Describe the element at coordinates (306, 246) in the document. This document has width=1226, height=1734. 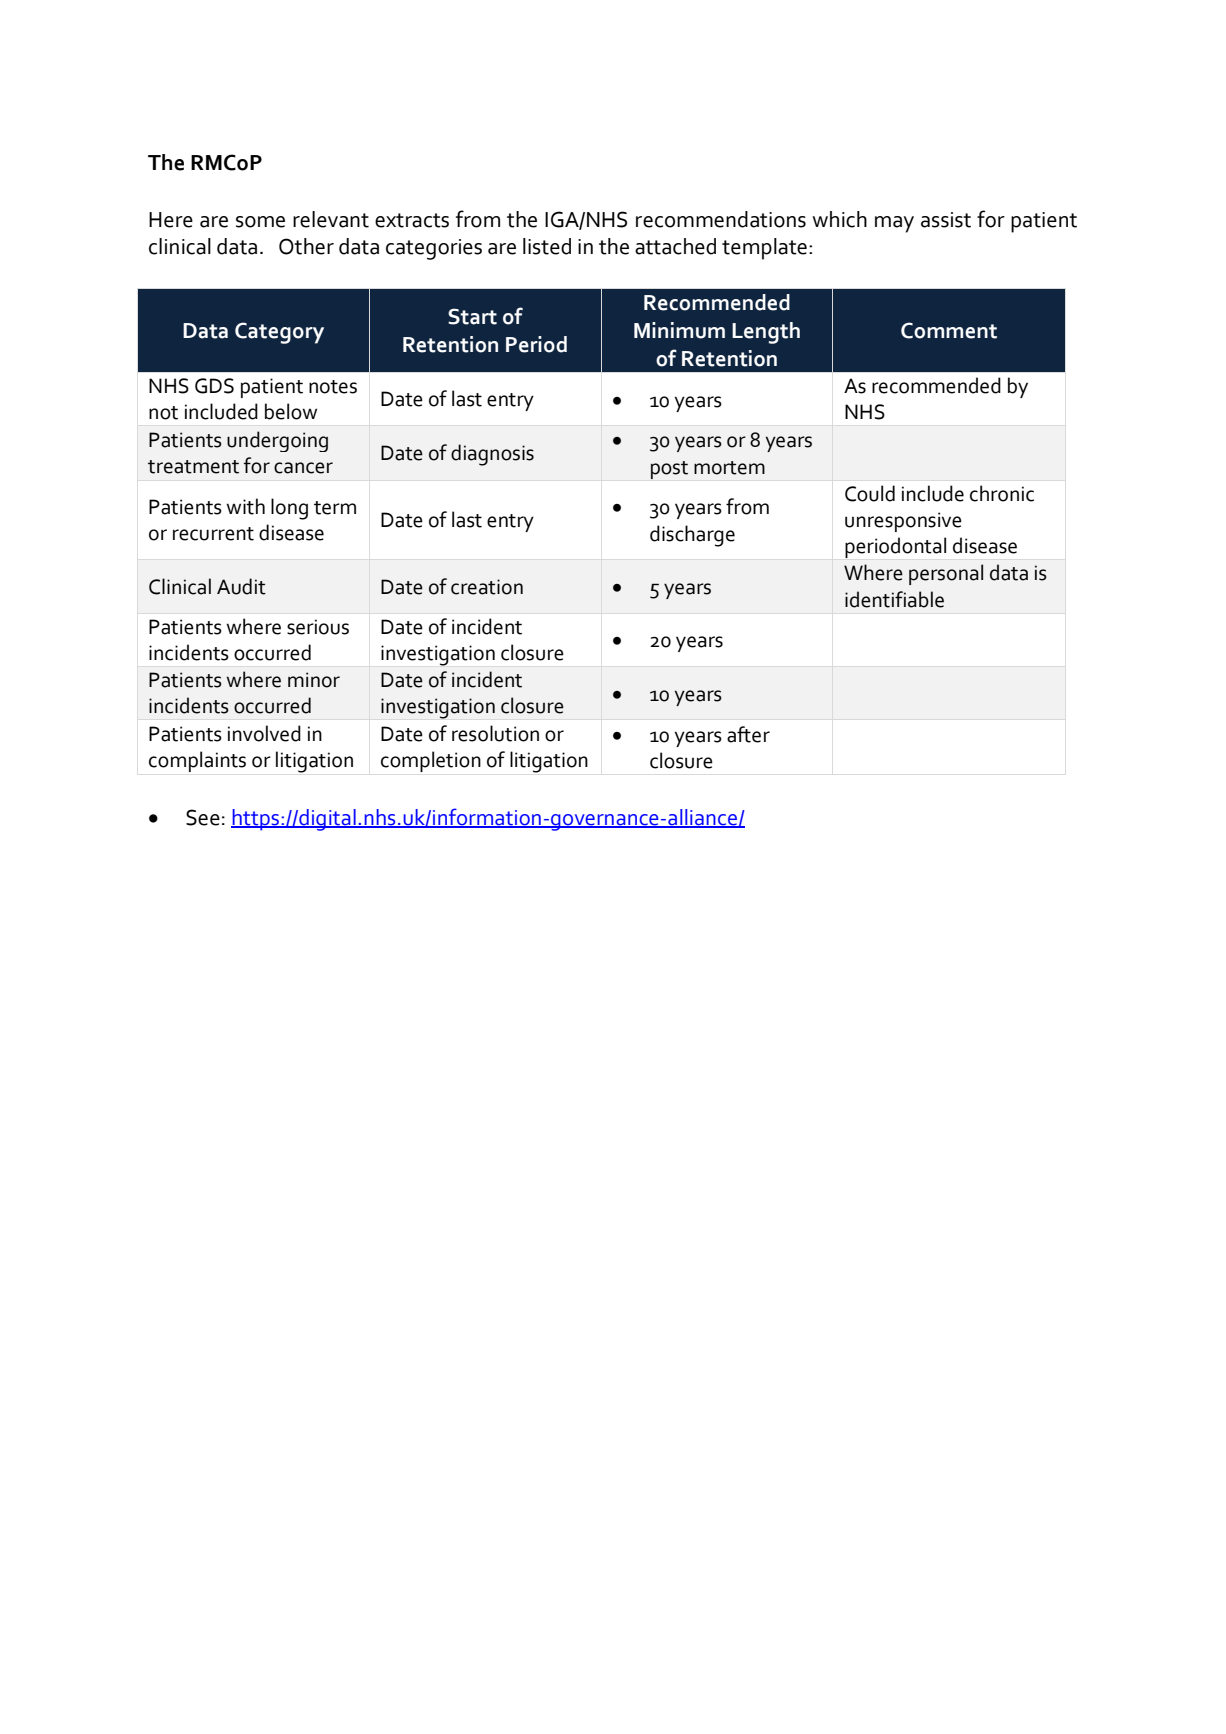
I see `Other` at that location.
